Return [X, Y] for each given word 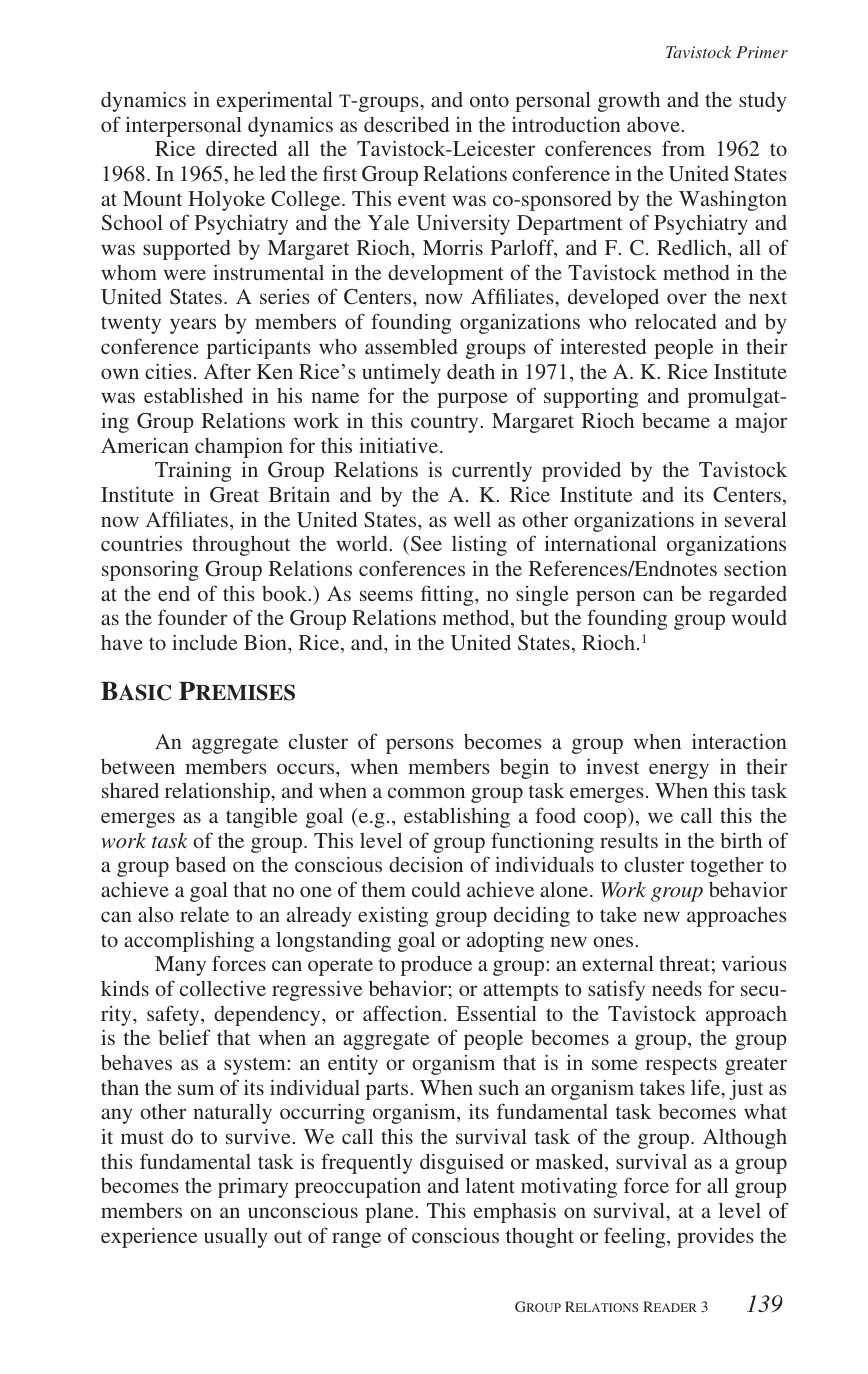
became [676, 420]
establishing [457, 818]
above [653, 124]
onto [489, 100]
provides [715, 1238]
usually [236, 1238]
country [444, 424]
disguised [462, 1163]
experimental [275, 102]
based [200, 864]
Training [193, 472]
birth [741, 840]
